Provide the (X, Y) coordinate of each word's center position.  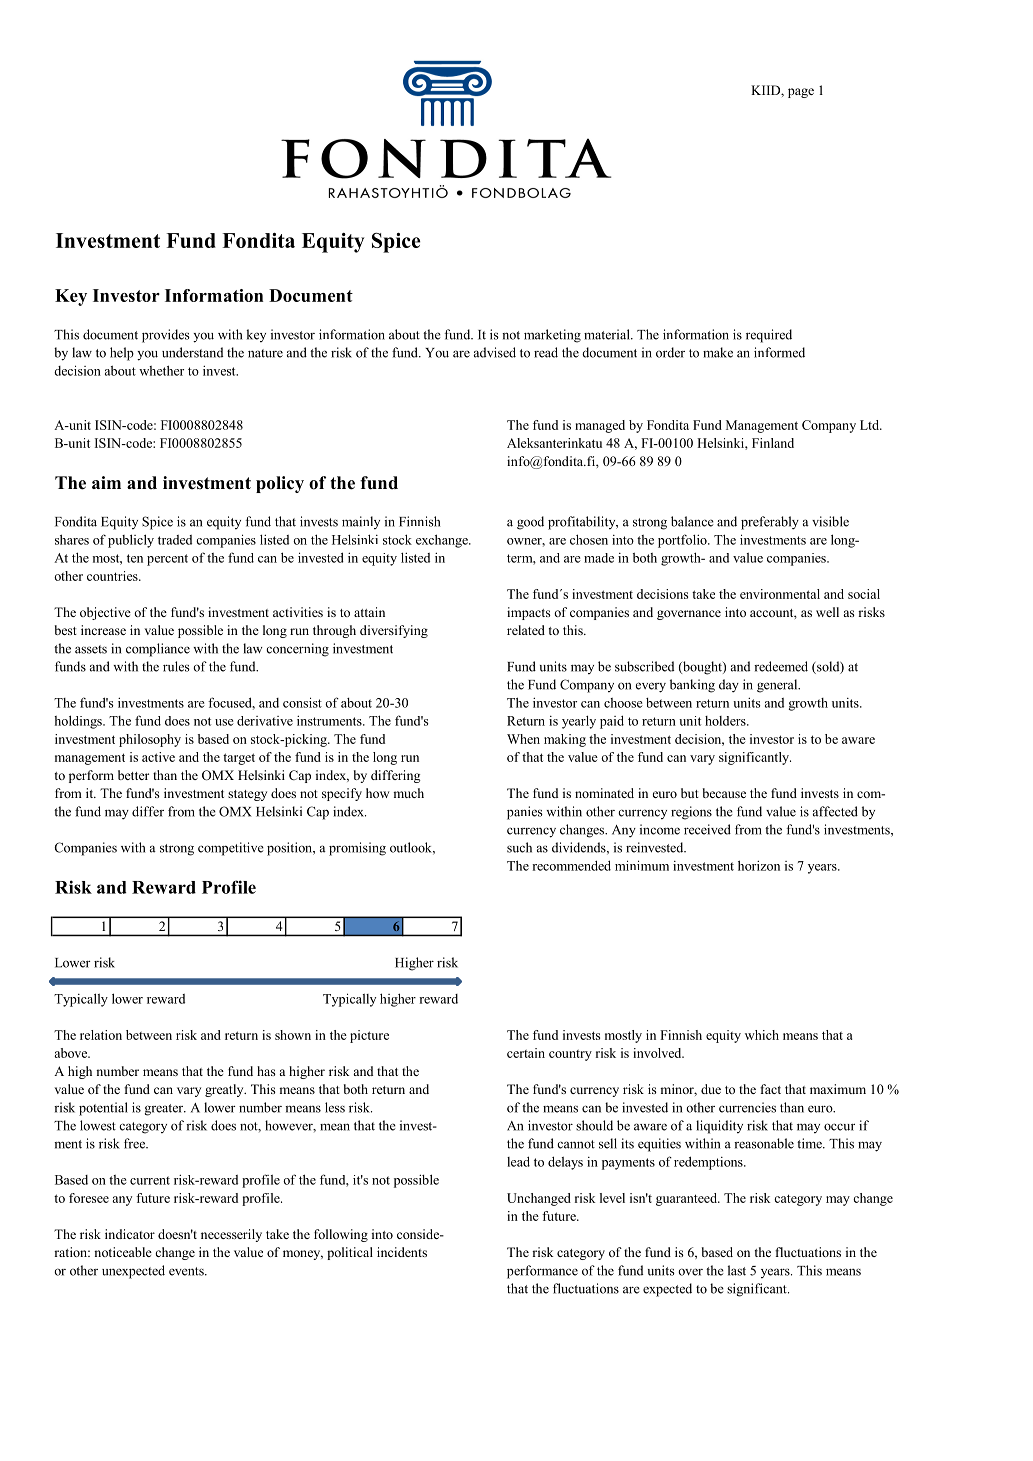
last (737, 1270)
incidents (402, 1252)
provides (166, 336)
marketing (552, 336)
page (801, 93)
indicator (130, 1234)
